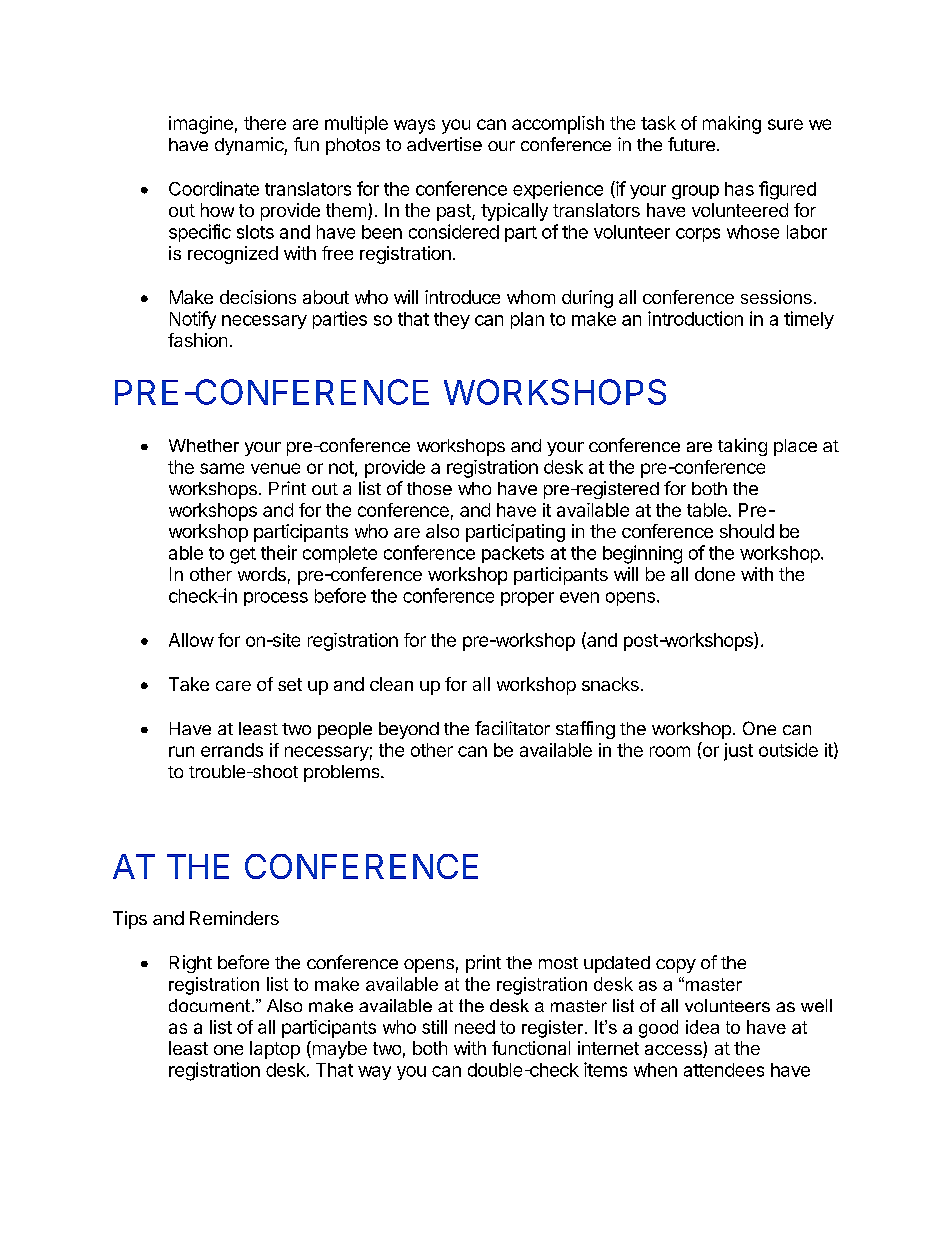 The height and width of the screenshot is (1233, 952). I want to click on those, so click(429, 488).
